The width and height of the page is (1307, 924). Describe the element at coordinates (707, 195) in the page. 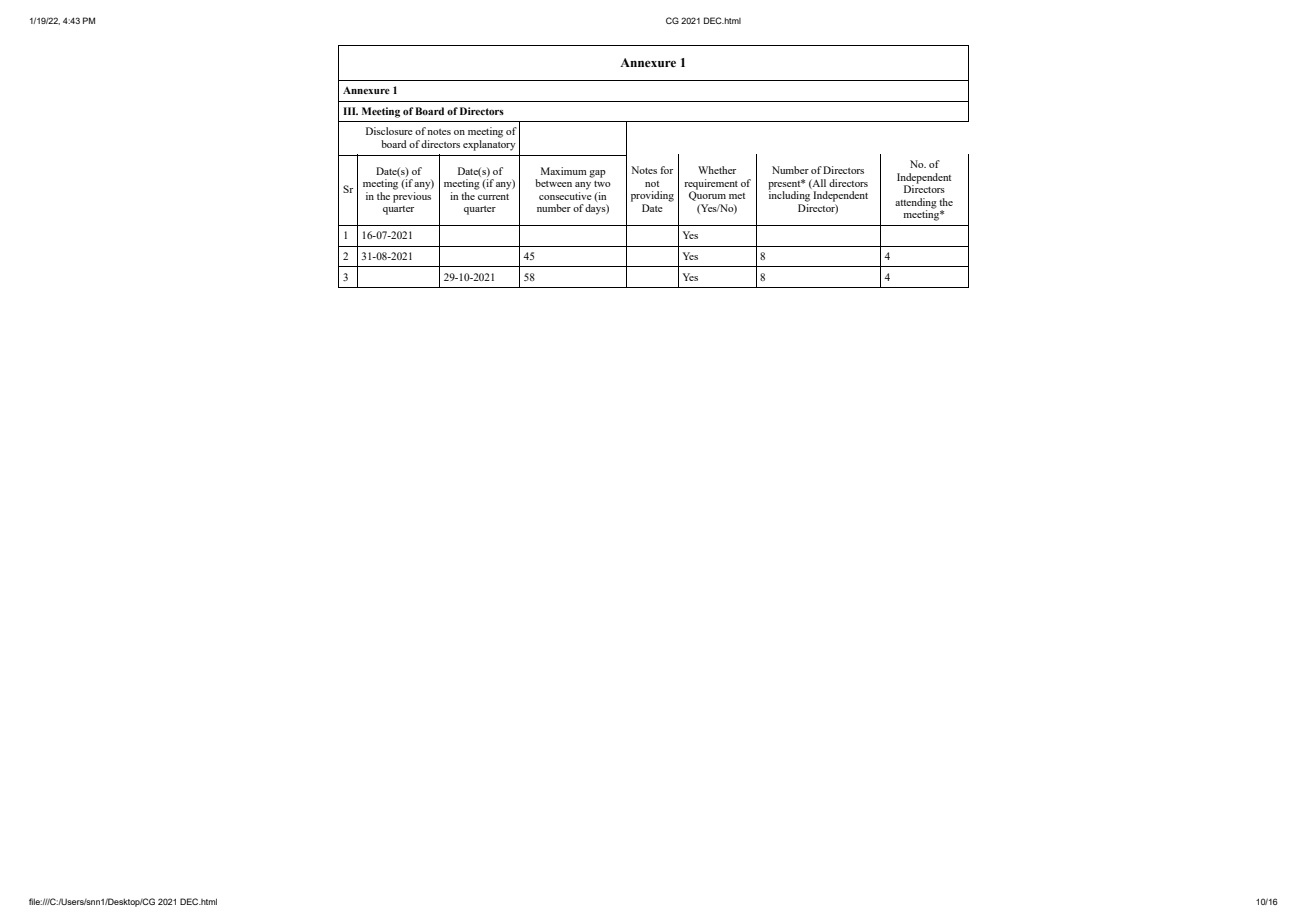

I see `Quorum` at that location.
